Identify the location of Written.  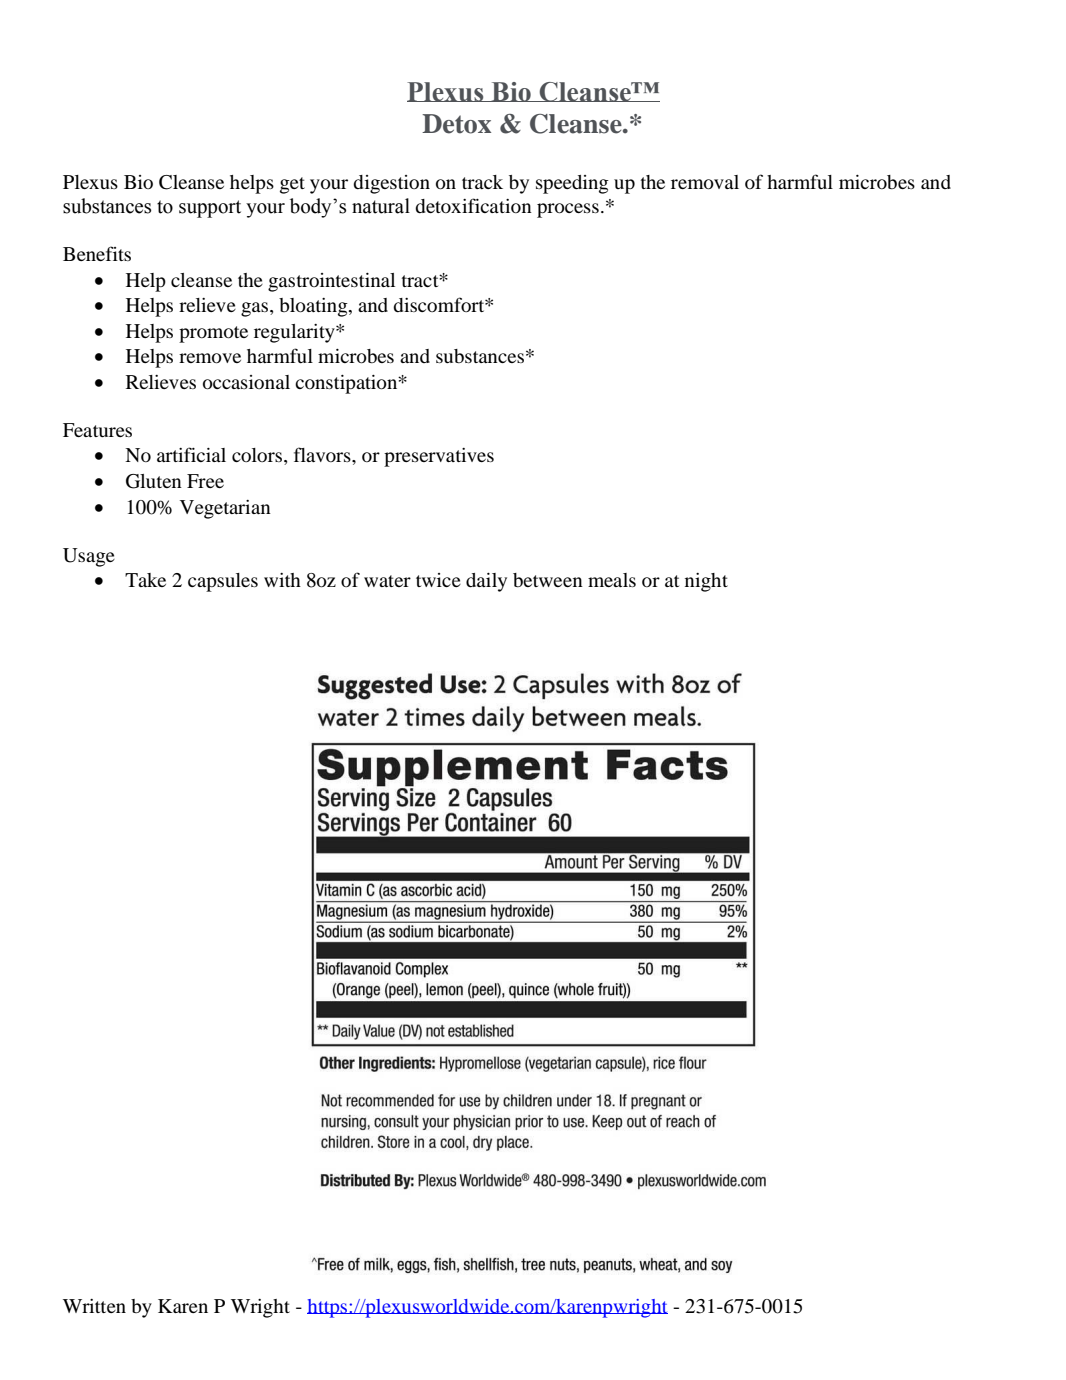
(94, 1306).
